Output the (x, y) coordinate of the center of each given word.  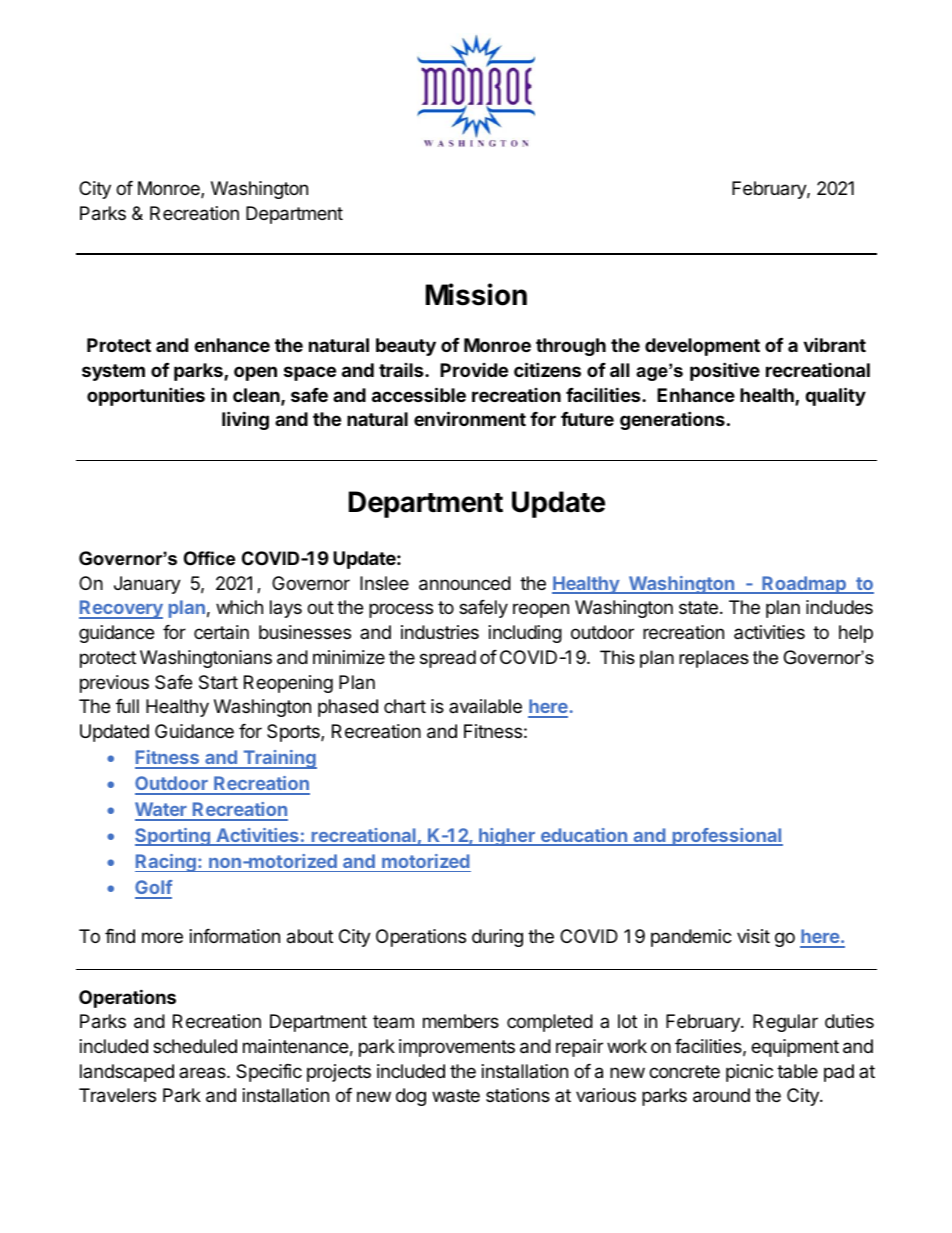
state (698, 607)
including (525, 634)
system (113, 372)
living (245, 420)
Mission (476, 294)
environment (470, 418)
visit (753, 936)
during (497, 938)
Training (279, 759)
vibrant (834, 344)
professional (726, 837)
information (235, 936)
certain (221, 632)
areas (203, 1073)
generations (672, 420)
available (485, 706)
